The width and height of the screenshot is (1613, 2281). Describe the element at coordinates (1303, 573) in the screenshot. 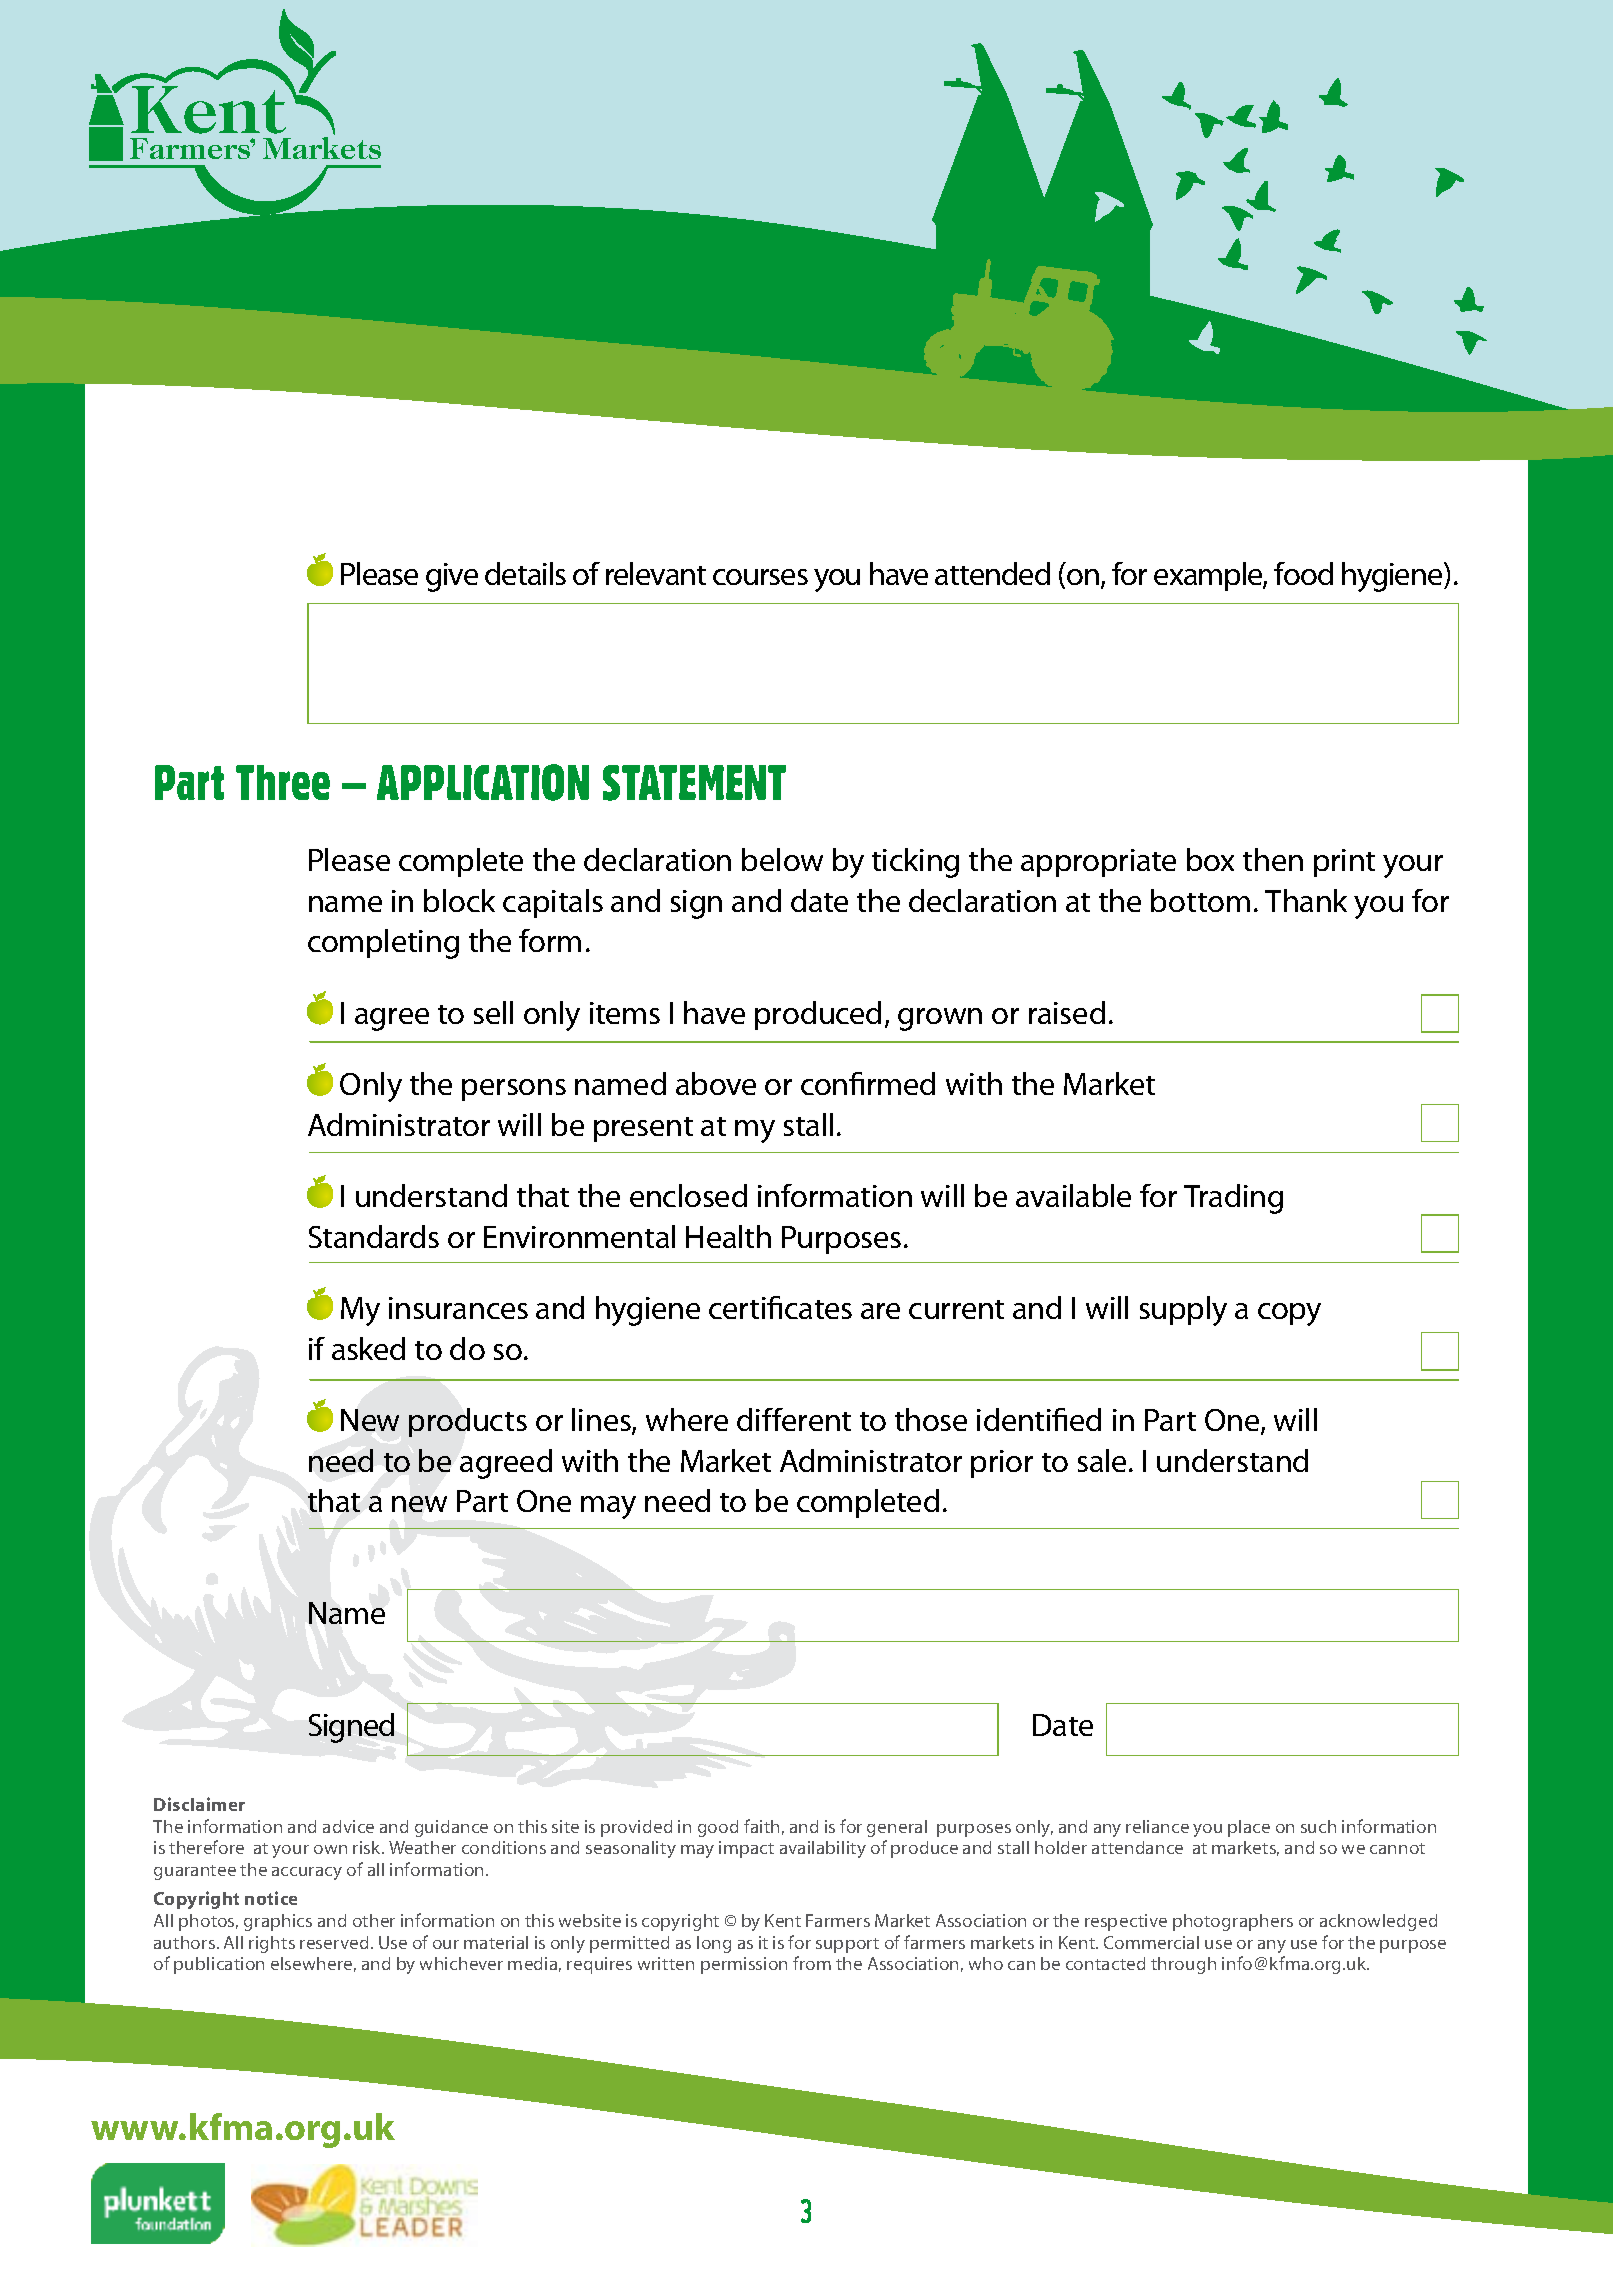

I see `food` at that location.
